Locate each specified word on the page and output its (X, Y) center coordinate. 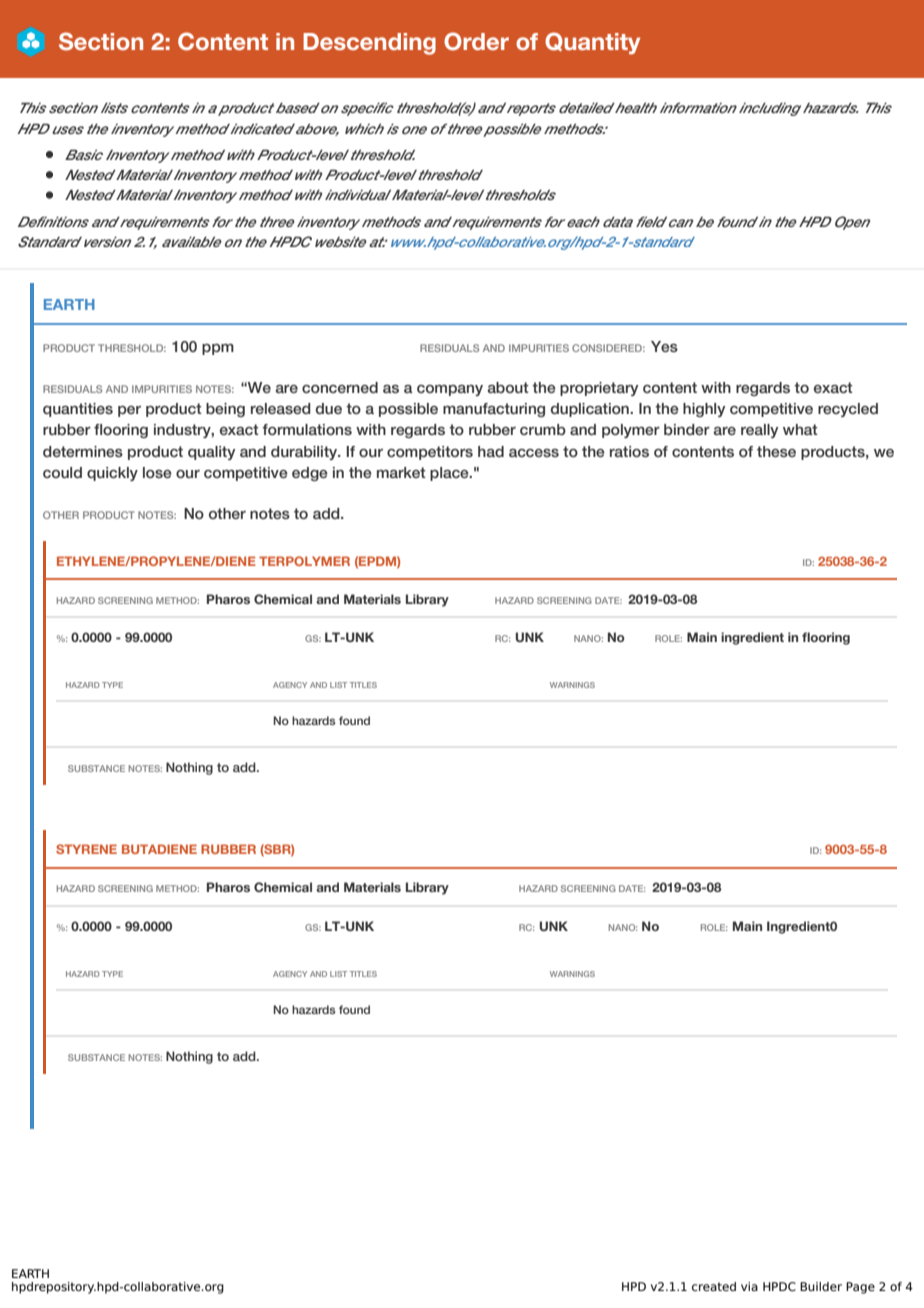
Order (476, 41)
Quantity (592, 43)
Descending (369, 44)
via (749, 1286)
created (714, 1286)
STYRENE (86, 849)
